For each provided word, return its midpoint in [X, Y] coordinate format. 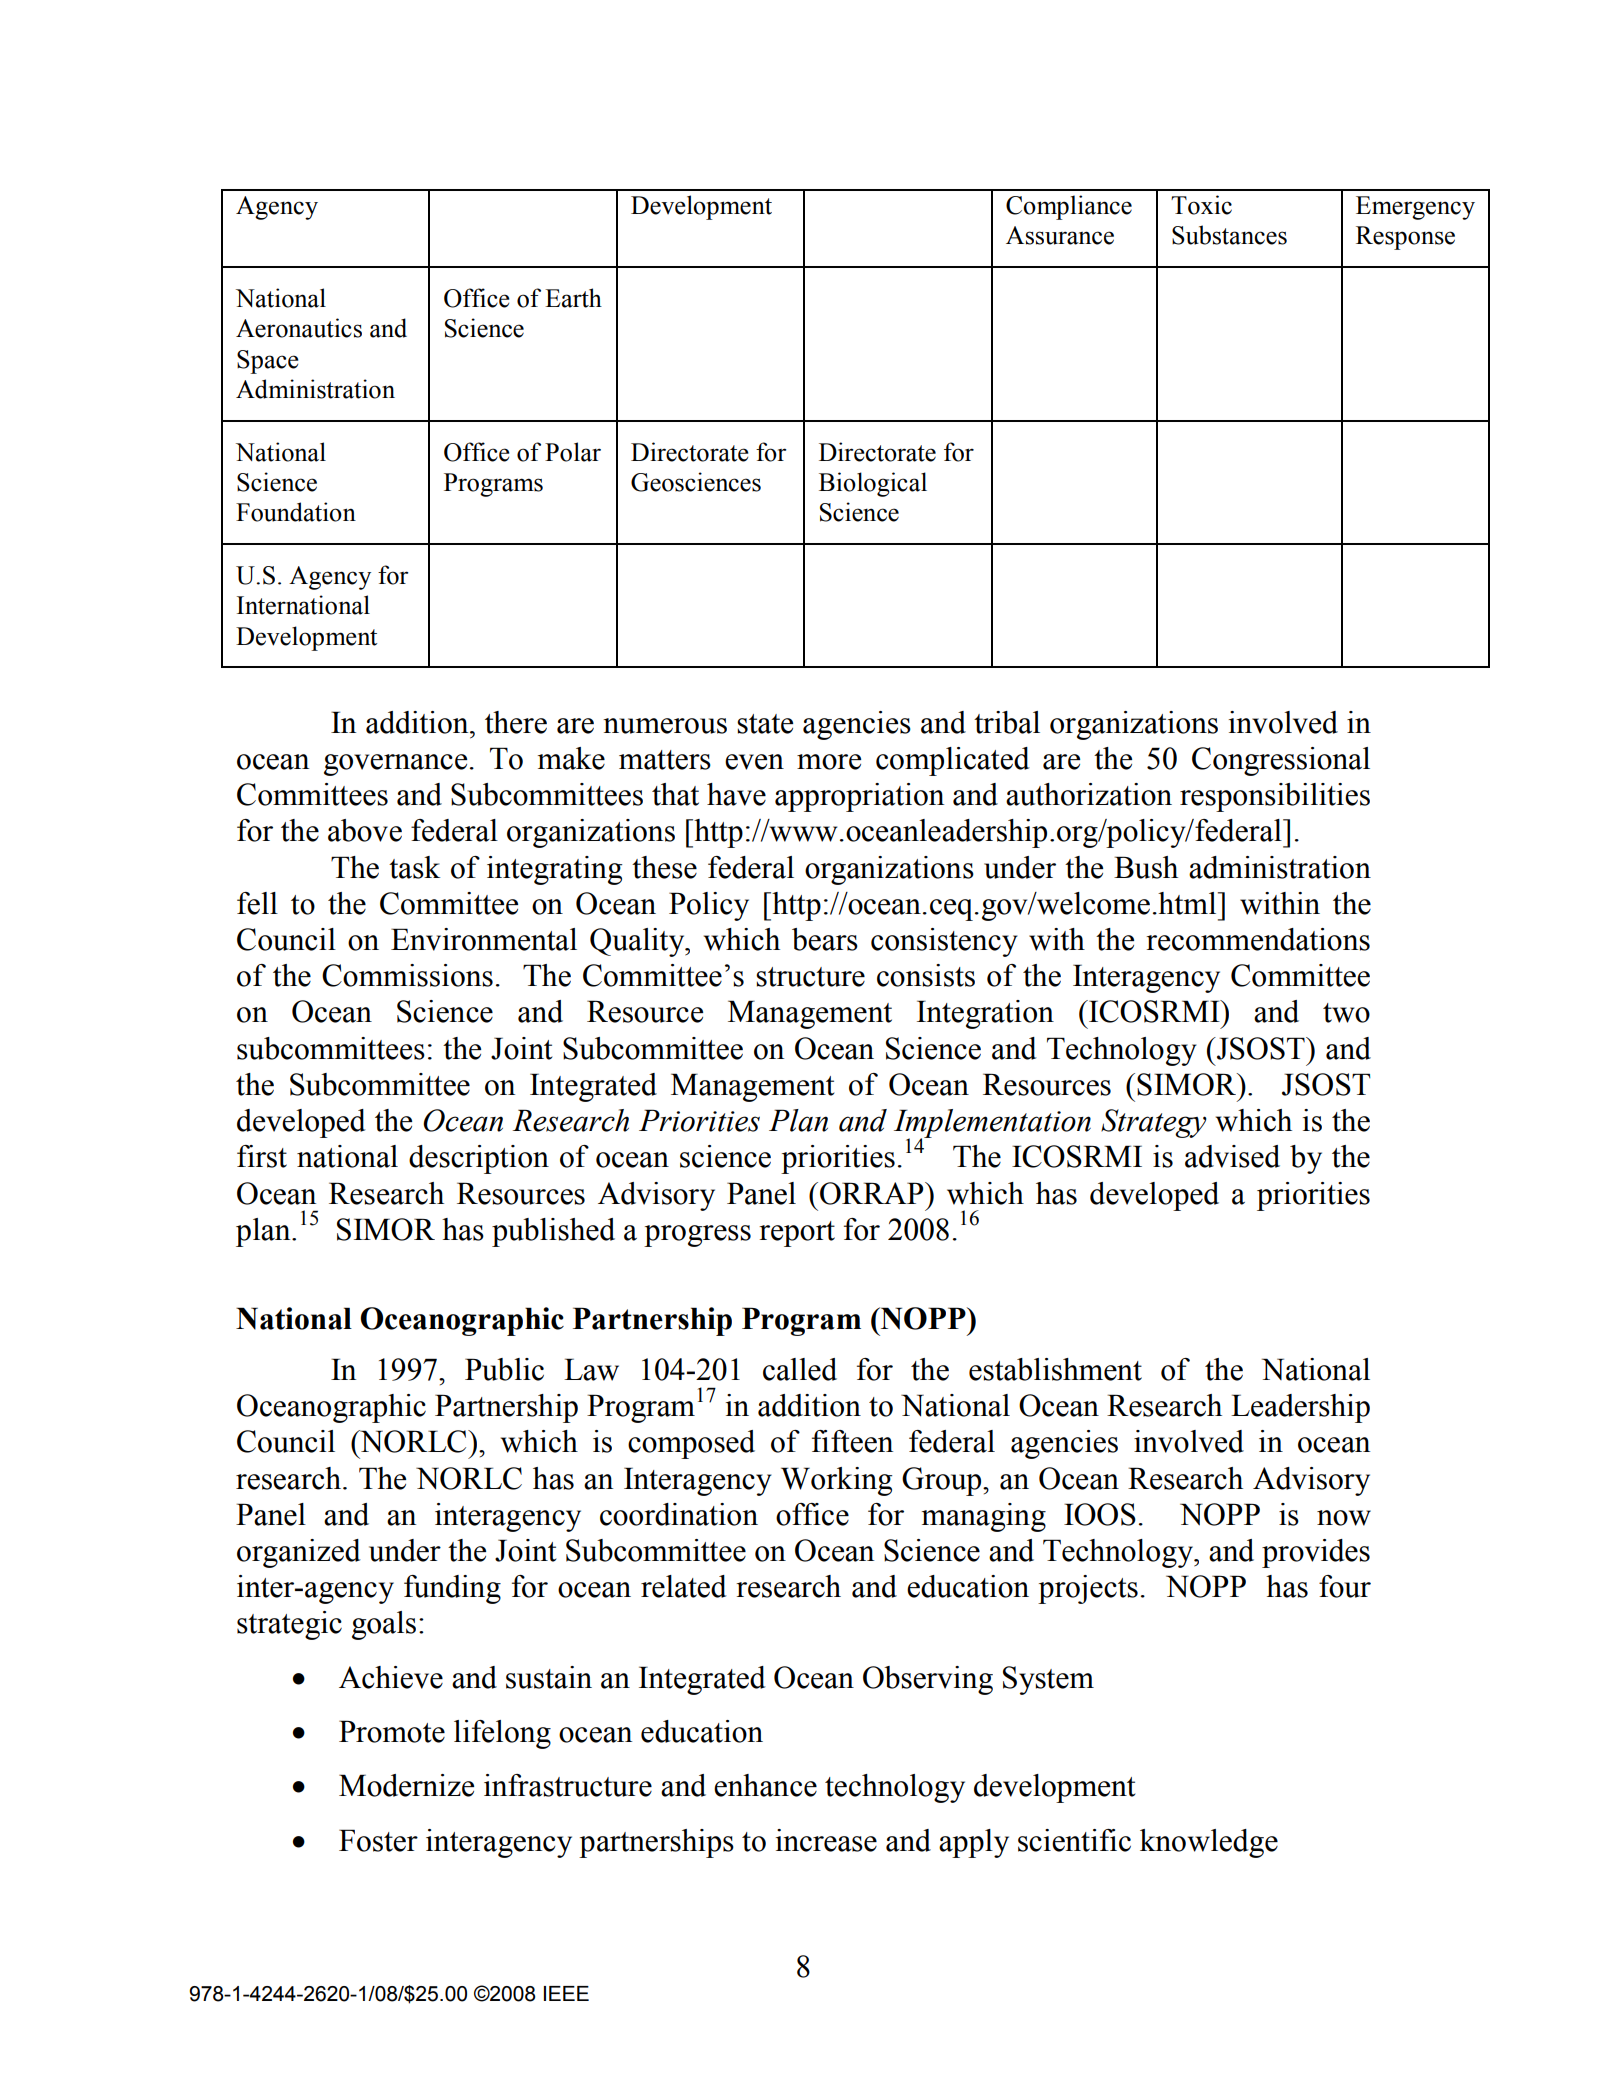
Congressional [1281, 761]
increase [826, 1840]
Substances [1229, 235]
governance [395, 765]
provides [1316, 1553]
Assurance [1060, 235]
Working [836, 1481]
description [479, 1159]
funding [452, 1589]
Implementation [992, 1124]
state [765, 724]
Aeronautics [299, 328]
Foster [378, 1840]
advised [1232, 1156]
